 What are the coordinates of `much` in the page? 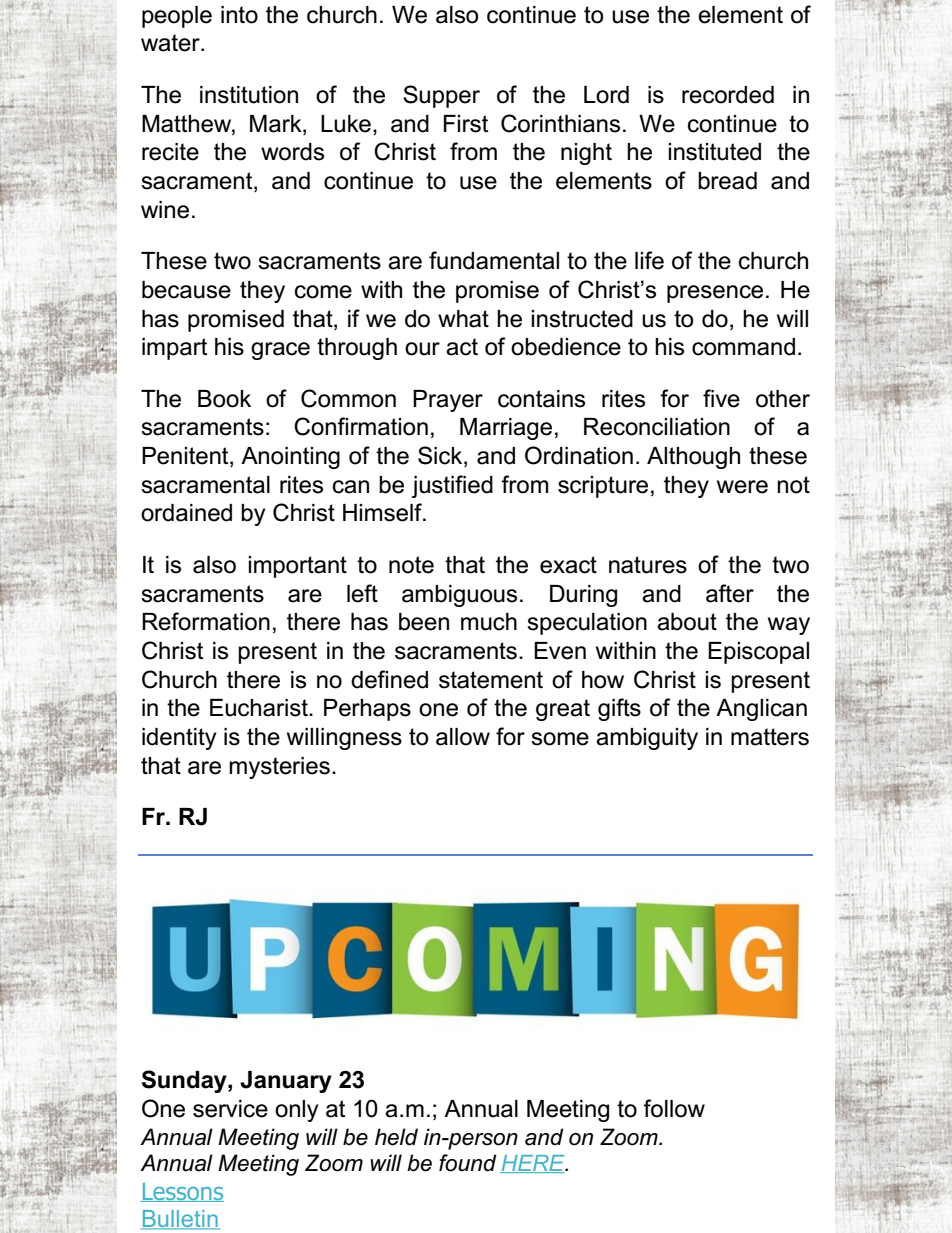 It's located at (489, 622).
